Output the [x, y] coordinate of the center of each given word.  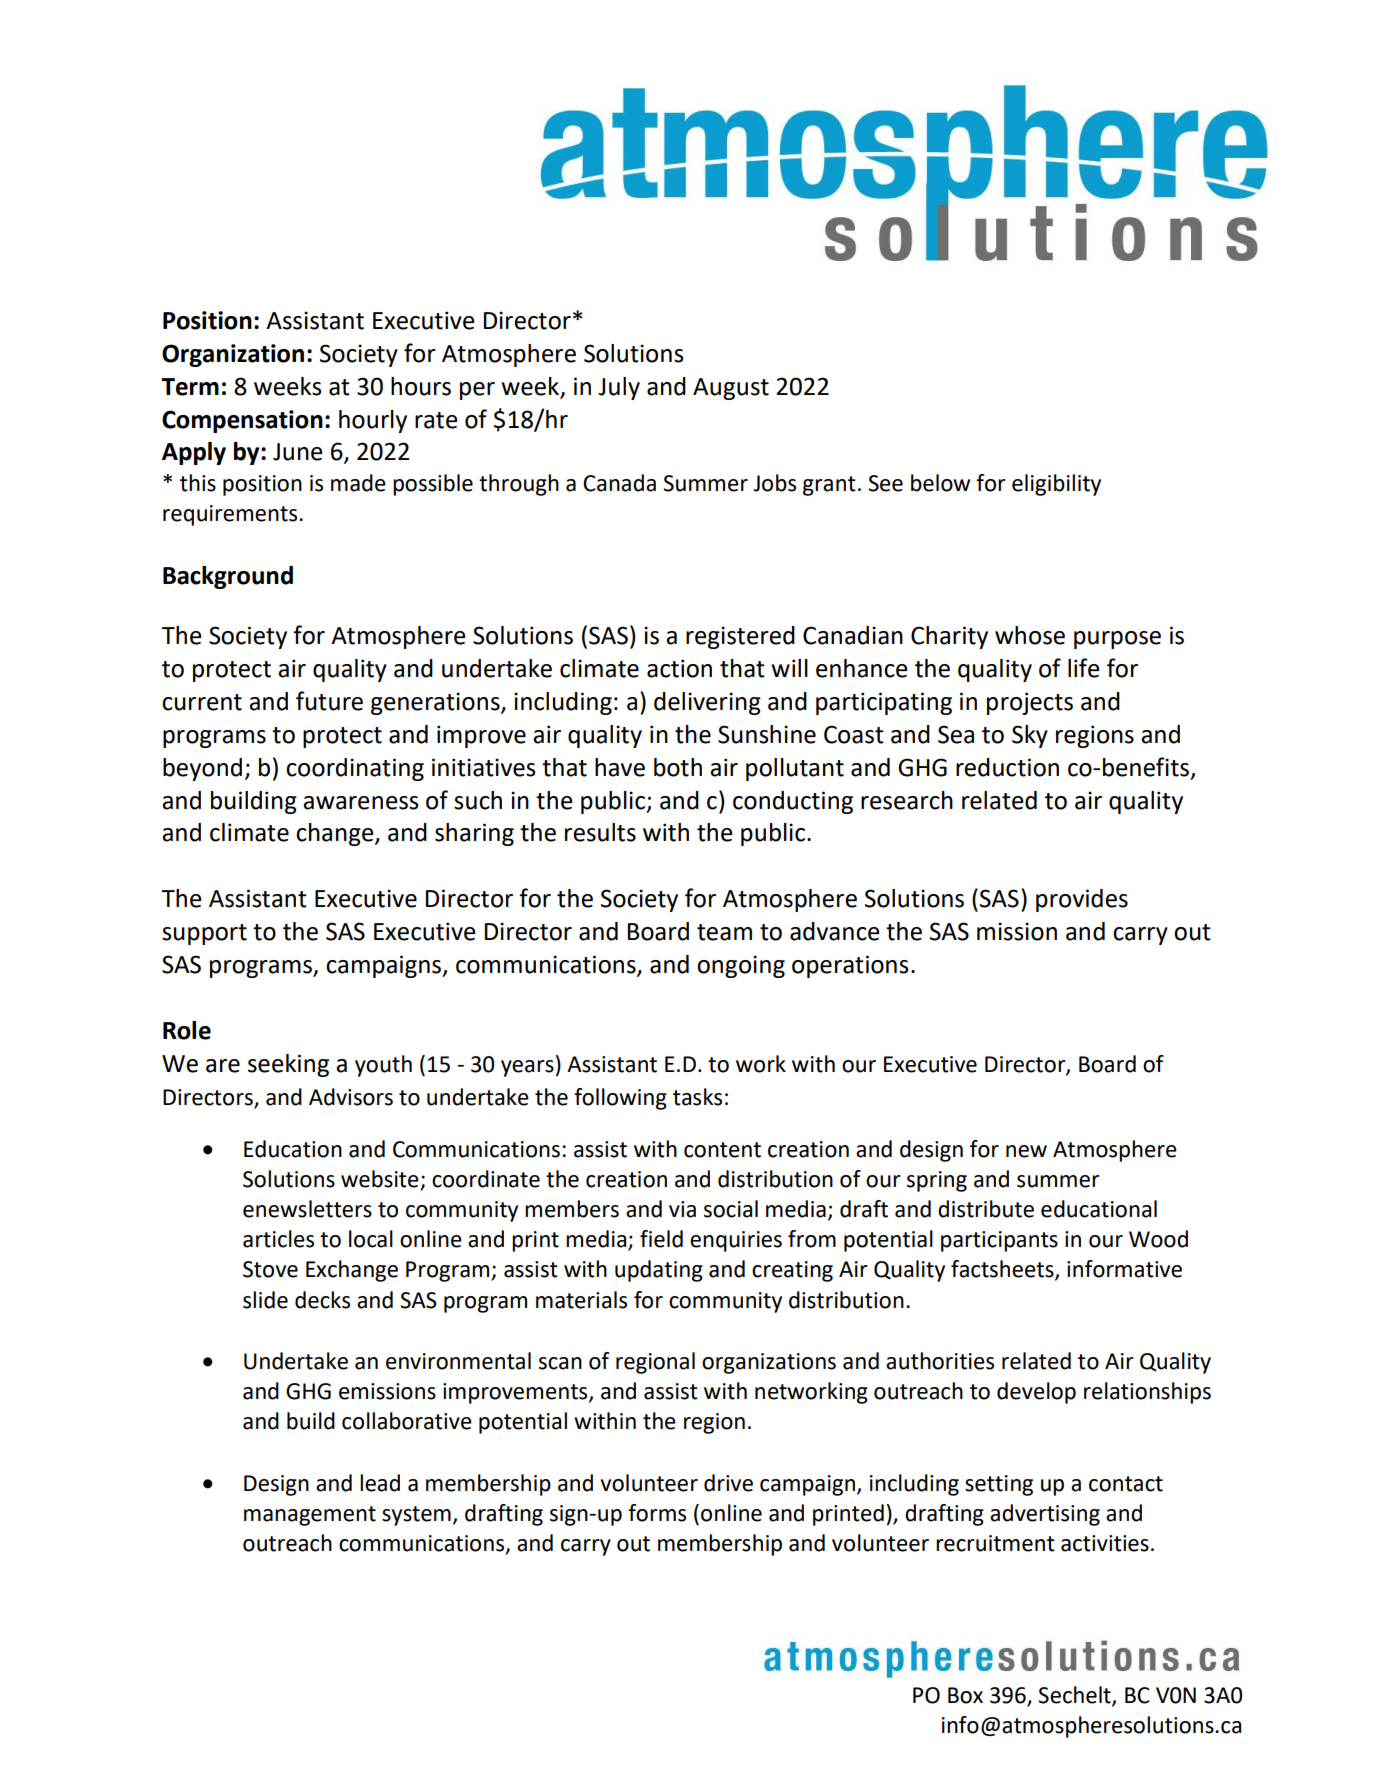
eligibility [1056, 485]
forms [657, 1513]
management [310, 1516]
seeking [288, 1065]
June [298, 452]
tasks [697, 1097]
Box [965, 1695]
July [619, 388]
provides [1082, 900]
